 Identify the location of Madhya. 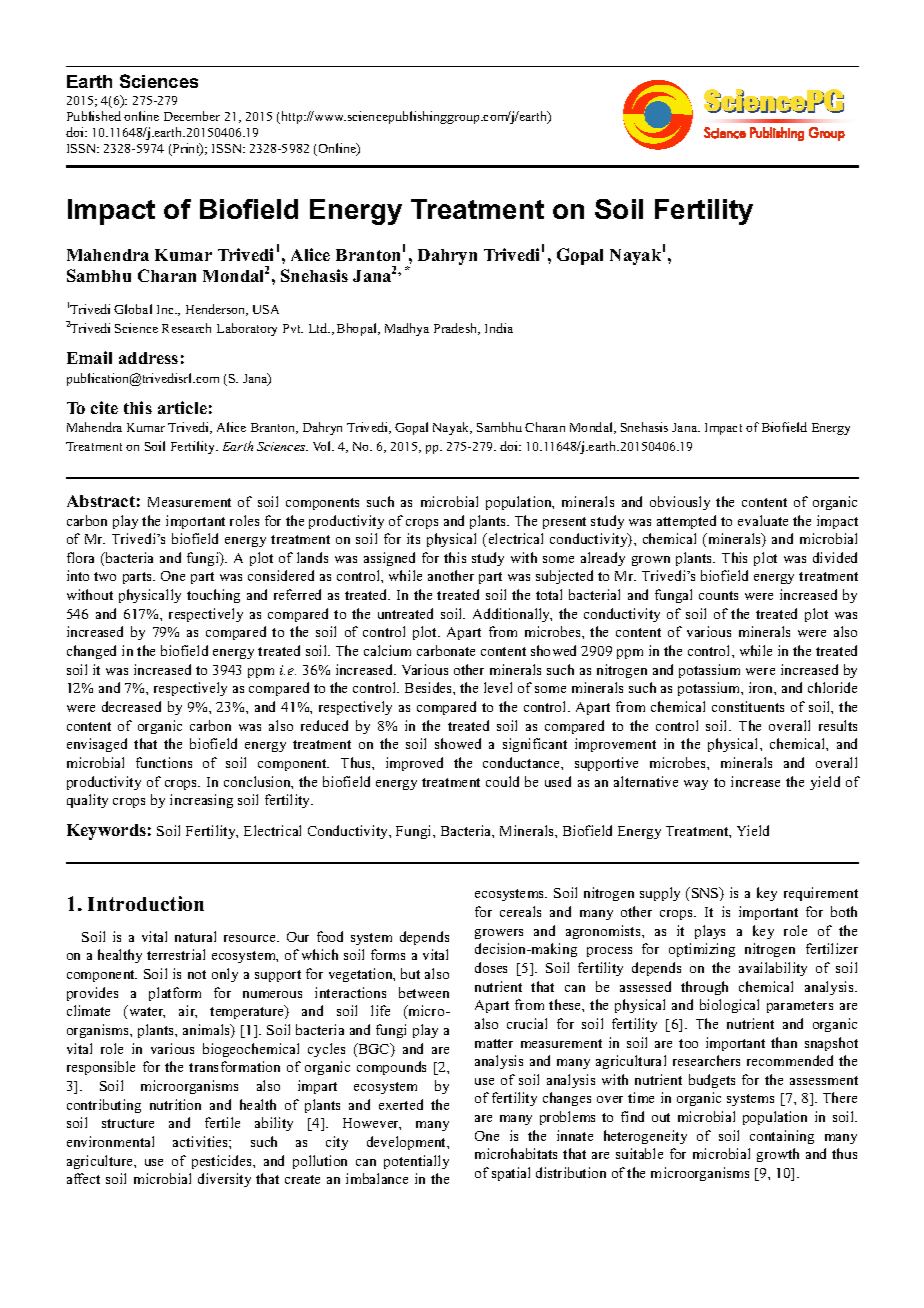
(407, 329).
